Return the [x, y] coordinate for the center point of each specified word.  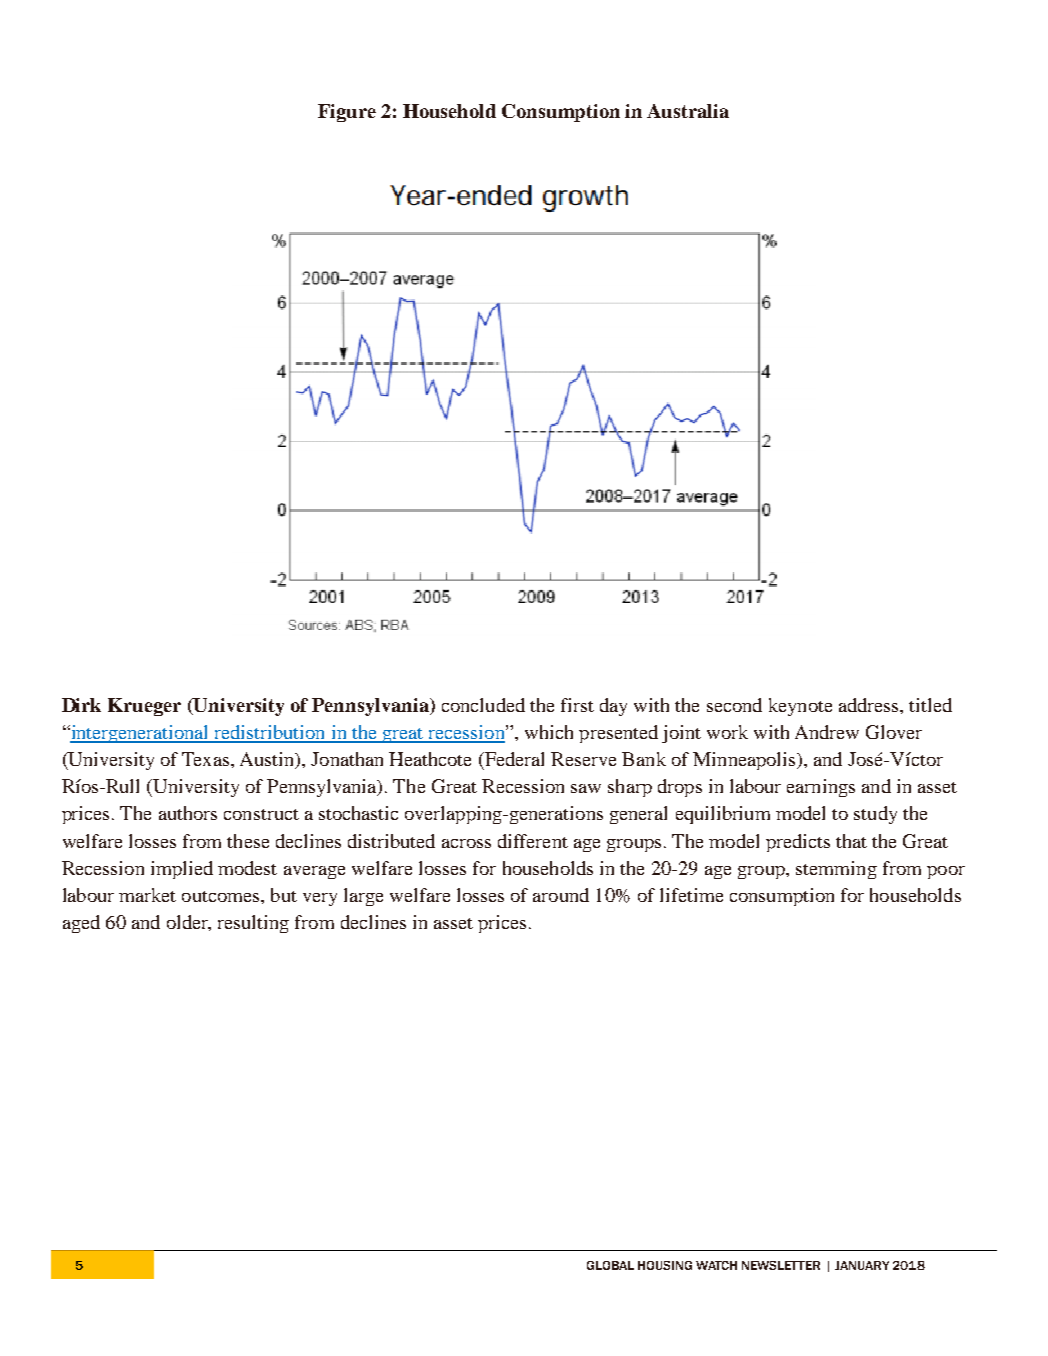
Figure [347, 113]
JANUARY [862, 1265]
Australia [688, 111]
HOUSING [665, 1265]
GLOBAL [610, 1265]
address [870, 705]
